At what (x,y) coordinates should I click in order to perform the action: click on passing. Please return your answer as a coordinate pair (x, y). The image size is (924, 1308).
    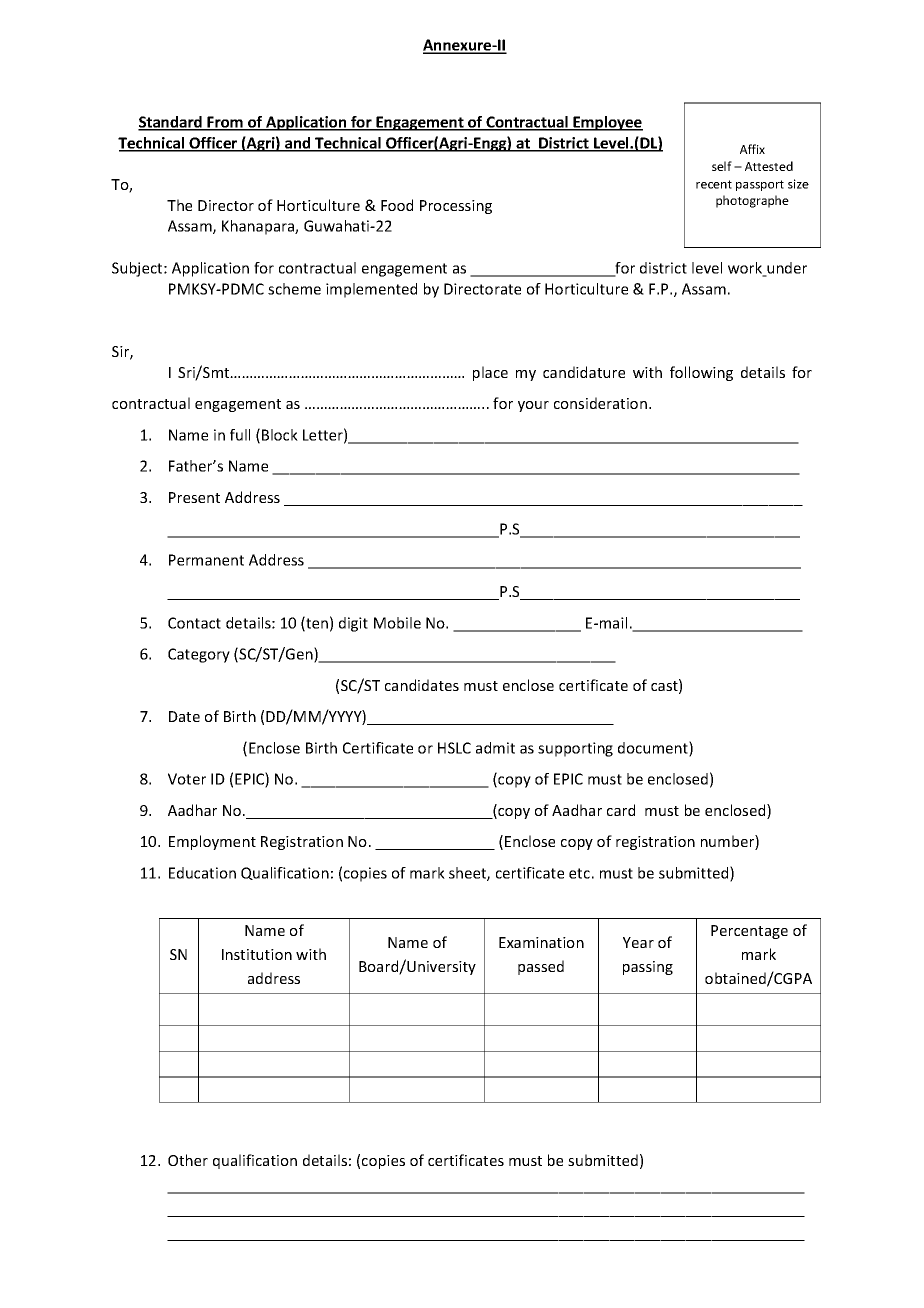
    Looking at the image, I should click on (648, 968).
